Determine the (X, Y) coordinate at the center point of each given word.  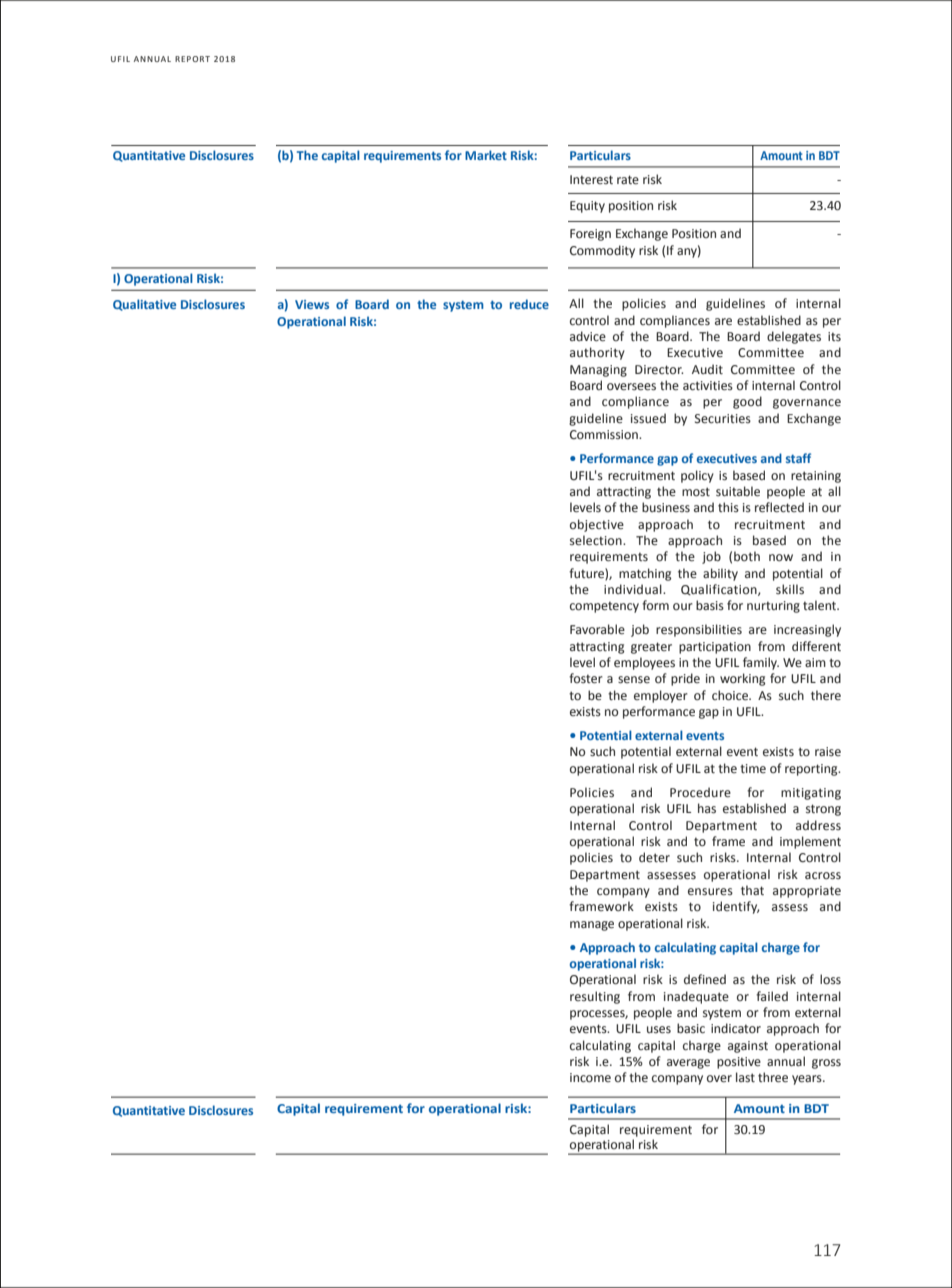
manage (592, 926)
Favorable (597, 629)
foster (586, 678)
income (590, 1077)
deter (654, 857)
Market (486, 155)
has (707, 808)
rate (628, 180)
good (747, 402)
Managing (598, 371)
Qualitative (144, 305)
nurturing (773, 607)
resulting (595, 997)
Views (312, 304)
